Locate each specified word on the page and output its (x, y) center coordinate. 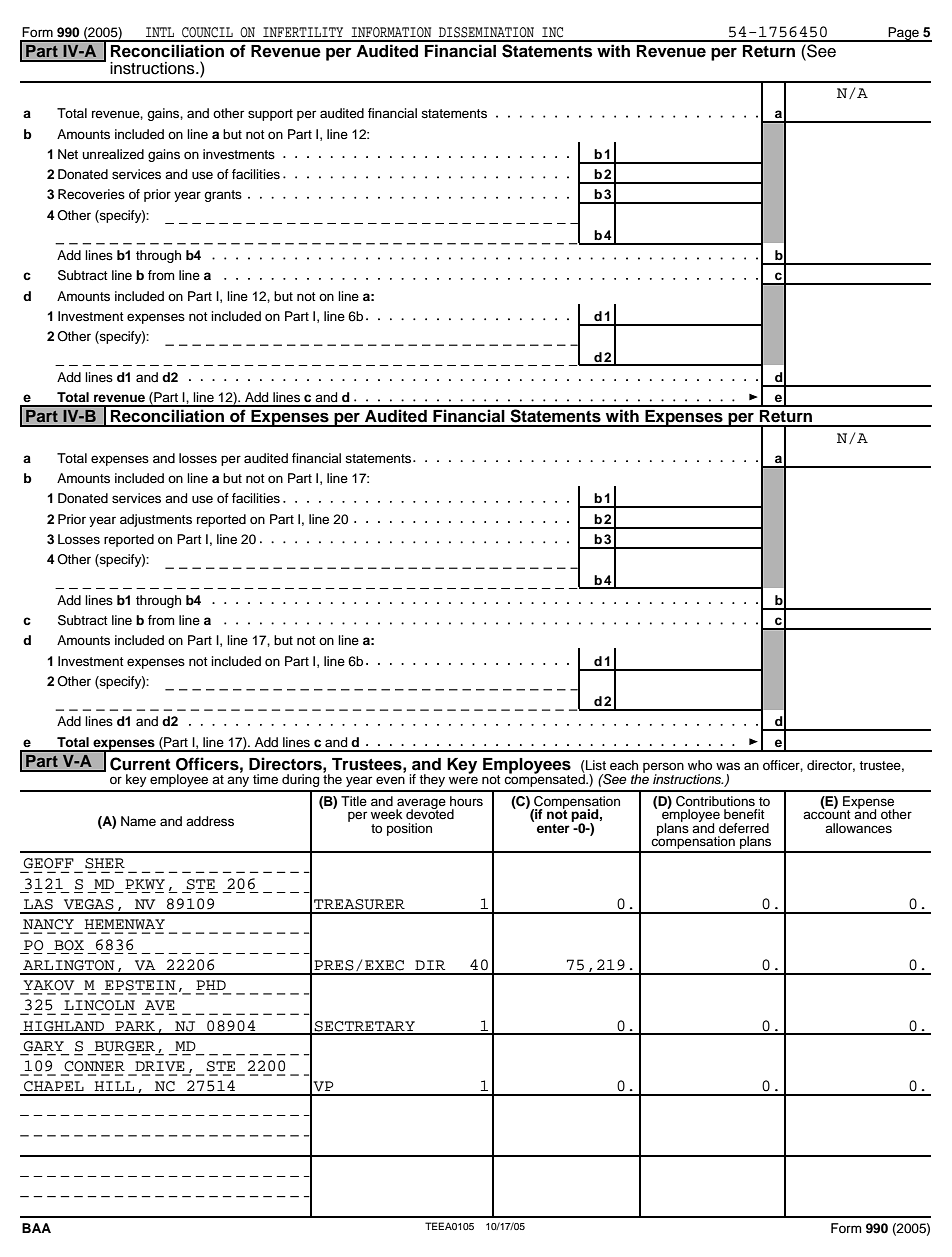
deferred (744, 828)
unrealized (113, 154)
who (700, 765)
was (728, 766)
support (270, 115)
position (409, 829)
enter (554, 827)
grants (223, 196)
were (463, 780)
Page (904, 34)
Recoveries (91, 194)
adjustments (156, 520)
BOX (69, 945)
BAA (36, 1228)
